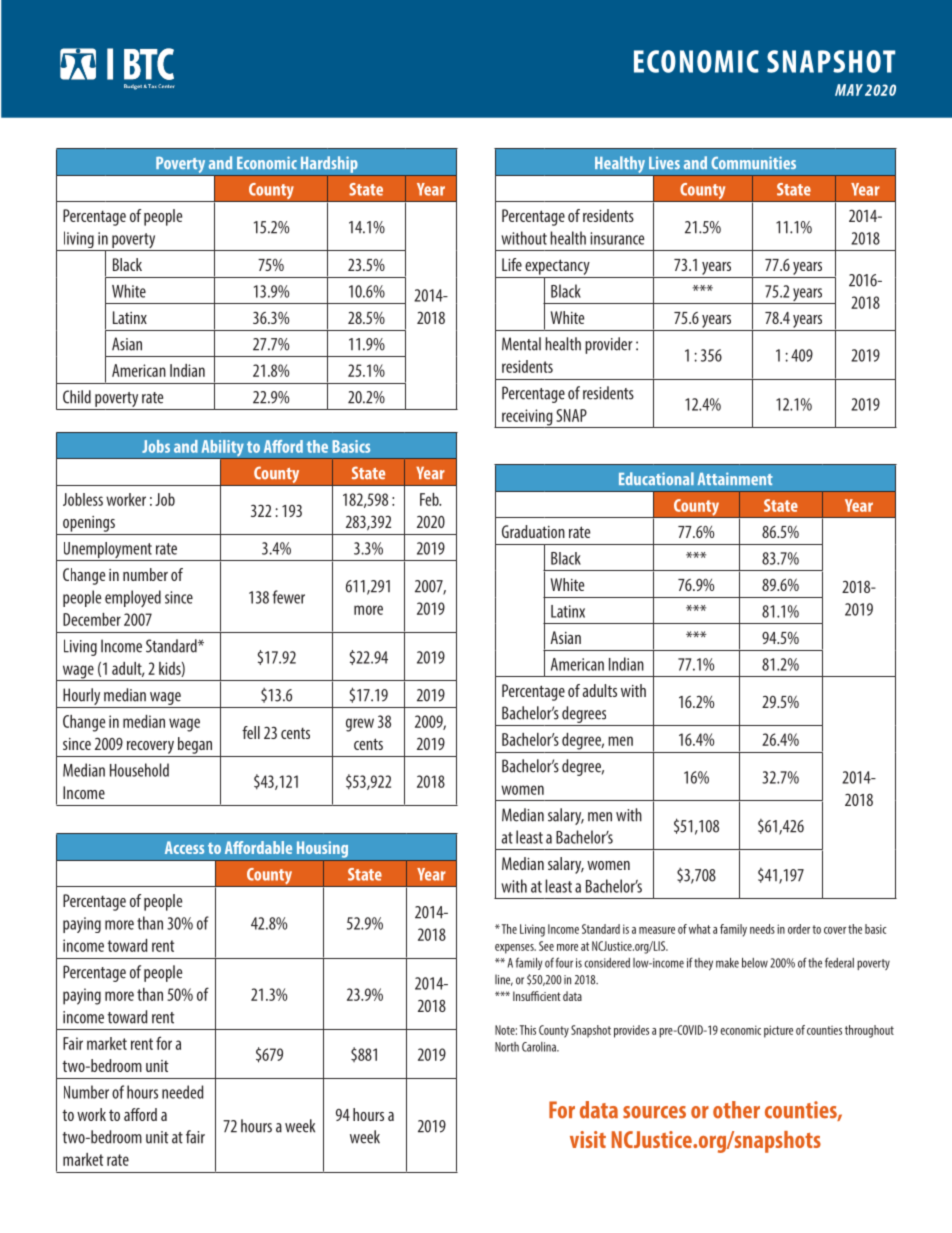 The width and height of the page is (952, 1233). What do you see at coordinates (735, 478) in the page?
I see `Attainment` at bounding box center [735, 478].
